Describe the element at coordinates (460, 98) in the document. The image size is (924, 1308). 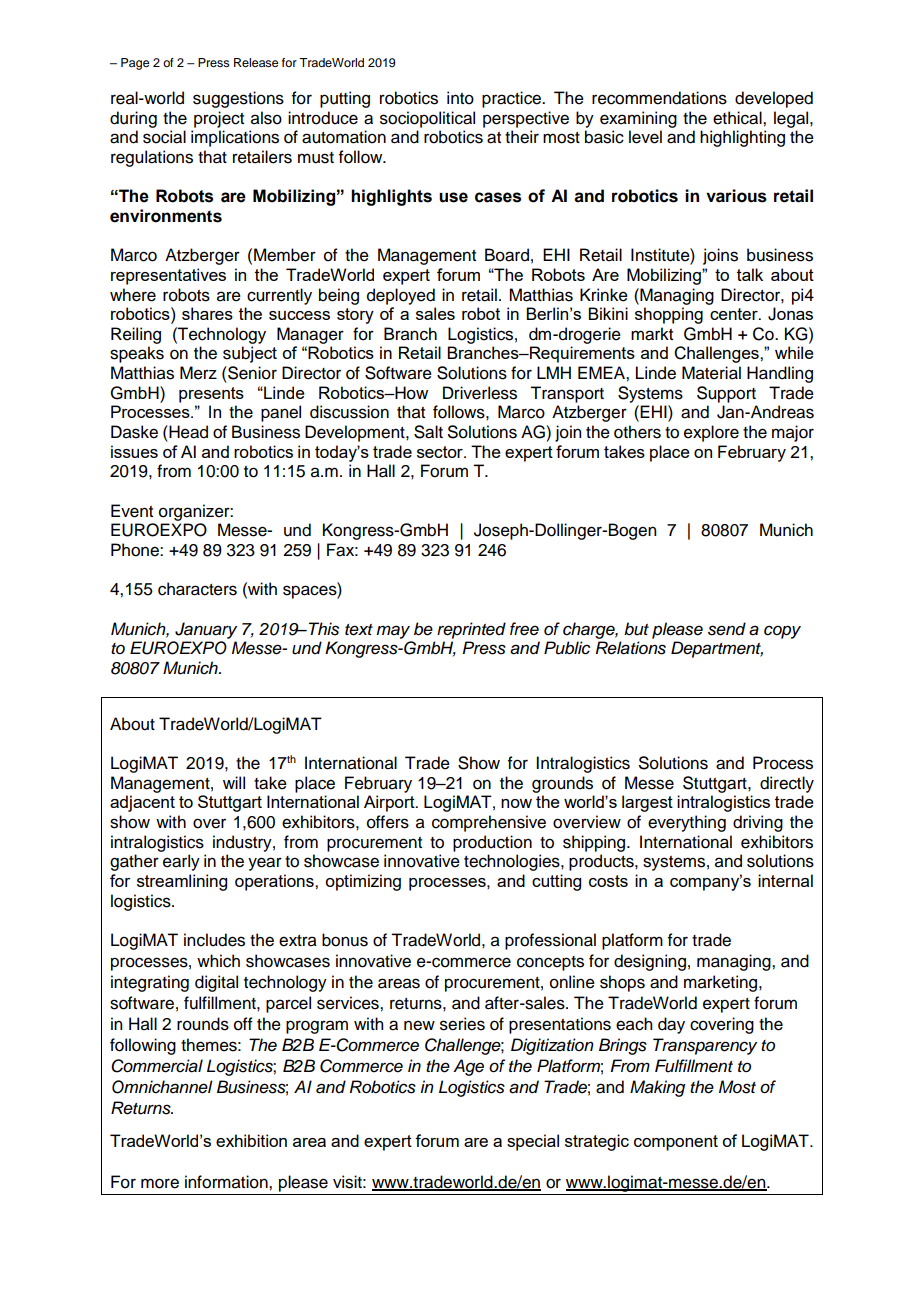
I see `into` at that location.
